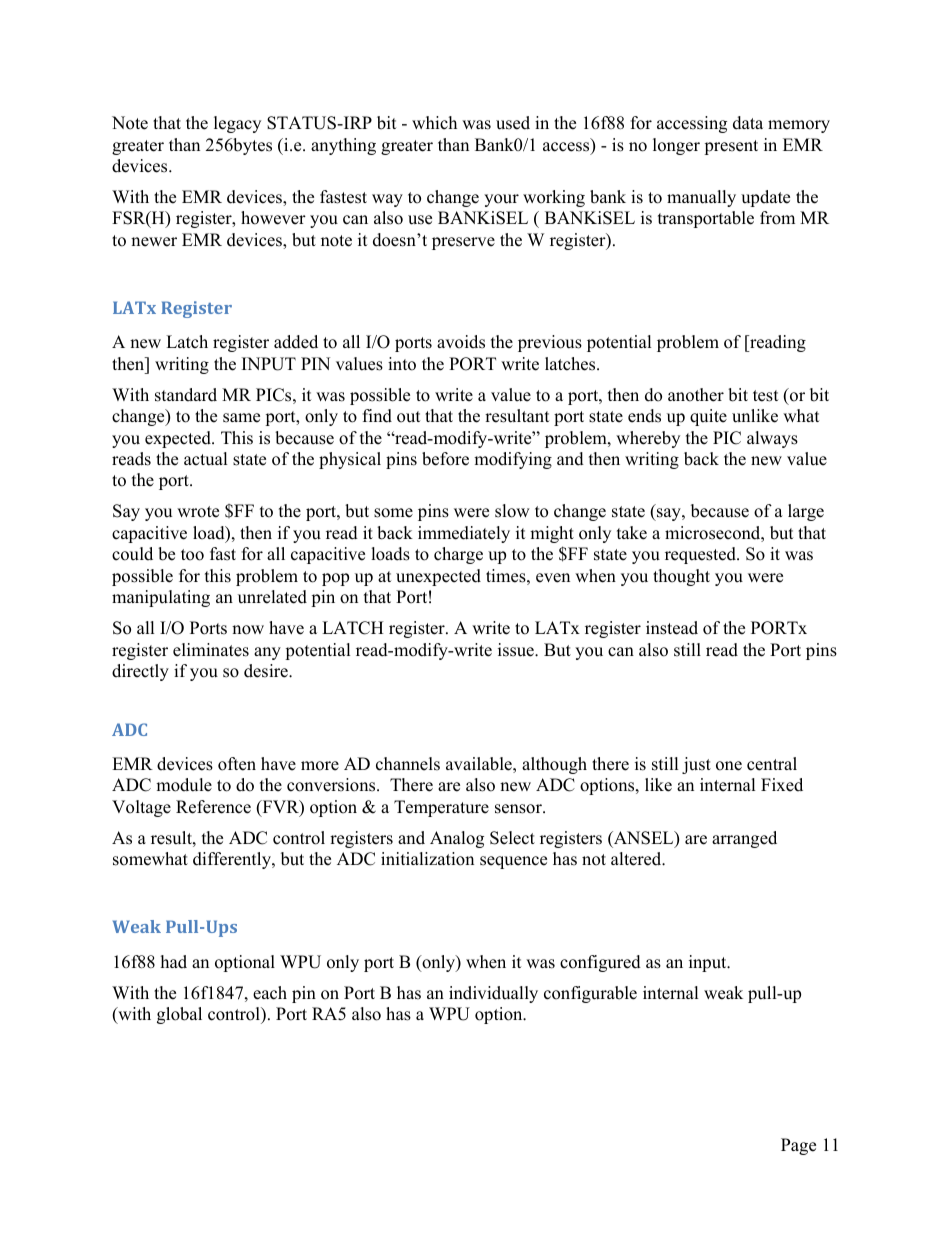 The width and height of the screenshot is (952, 1233). Describe the element at coordinates (179, 1015) in the screenshot. I see `global` at that location.
